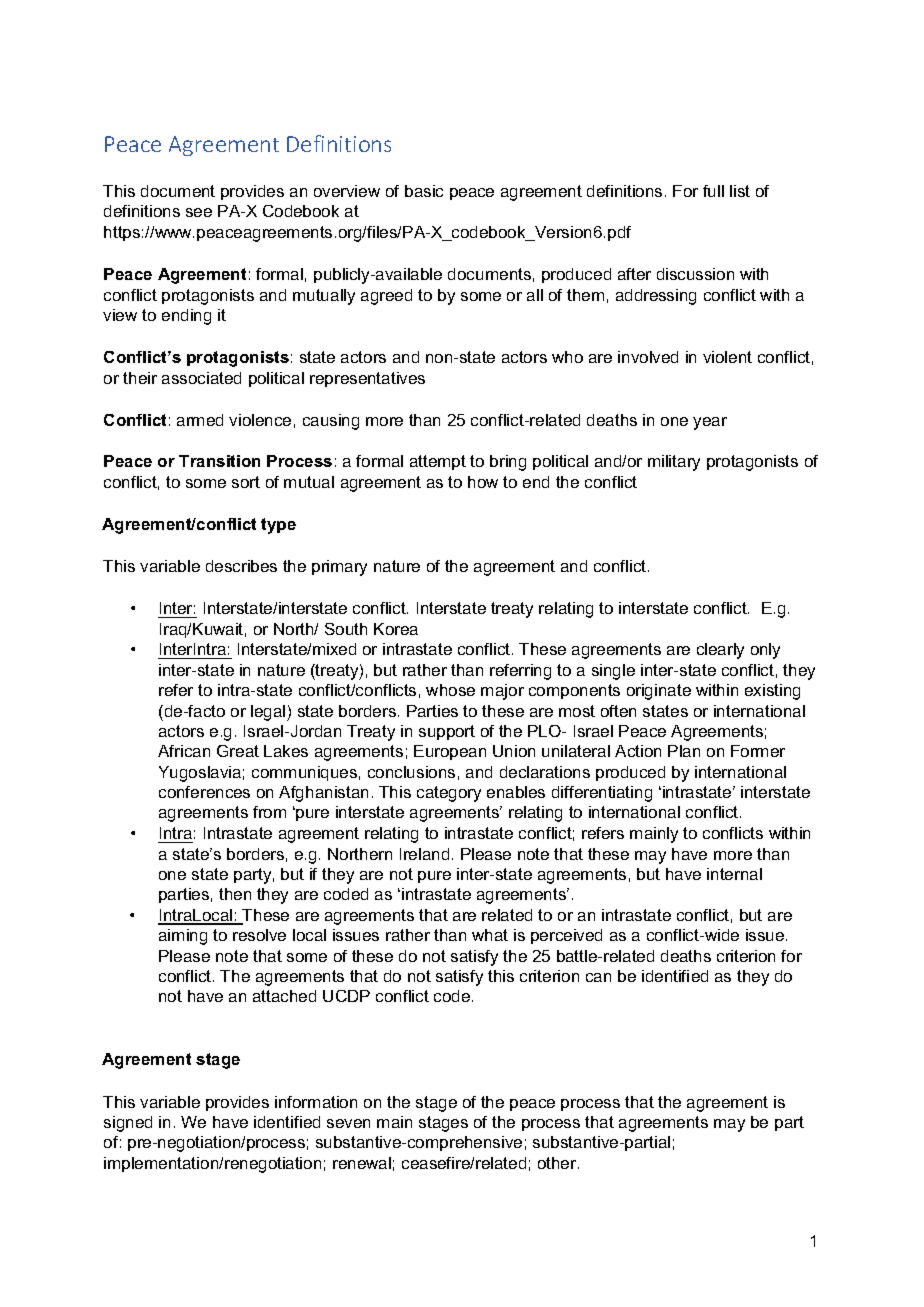  Describe the element at coordinates (713, 191) in the screenshot. I see `full` at that location.
